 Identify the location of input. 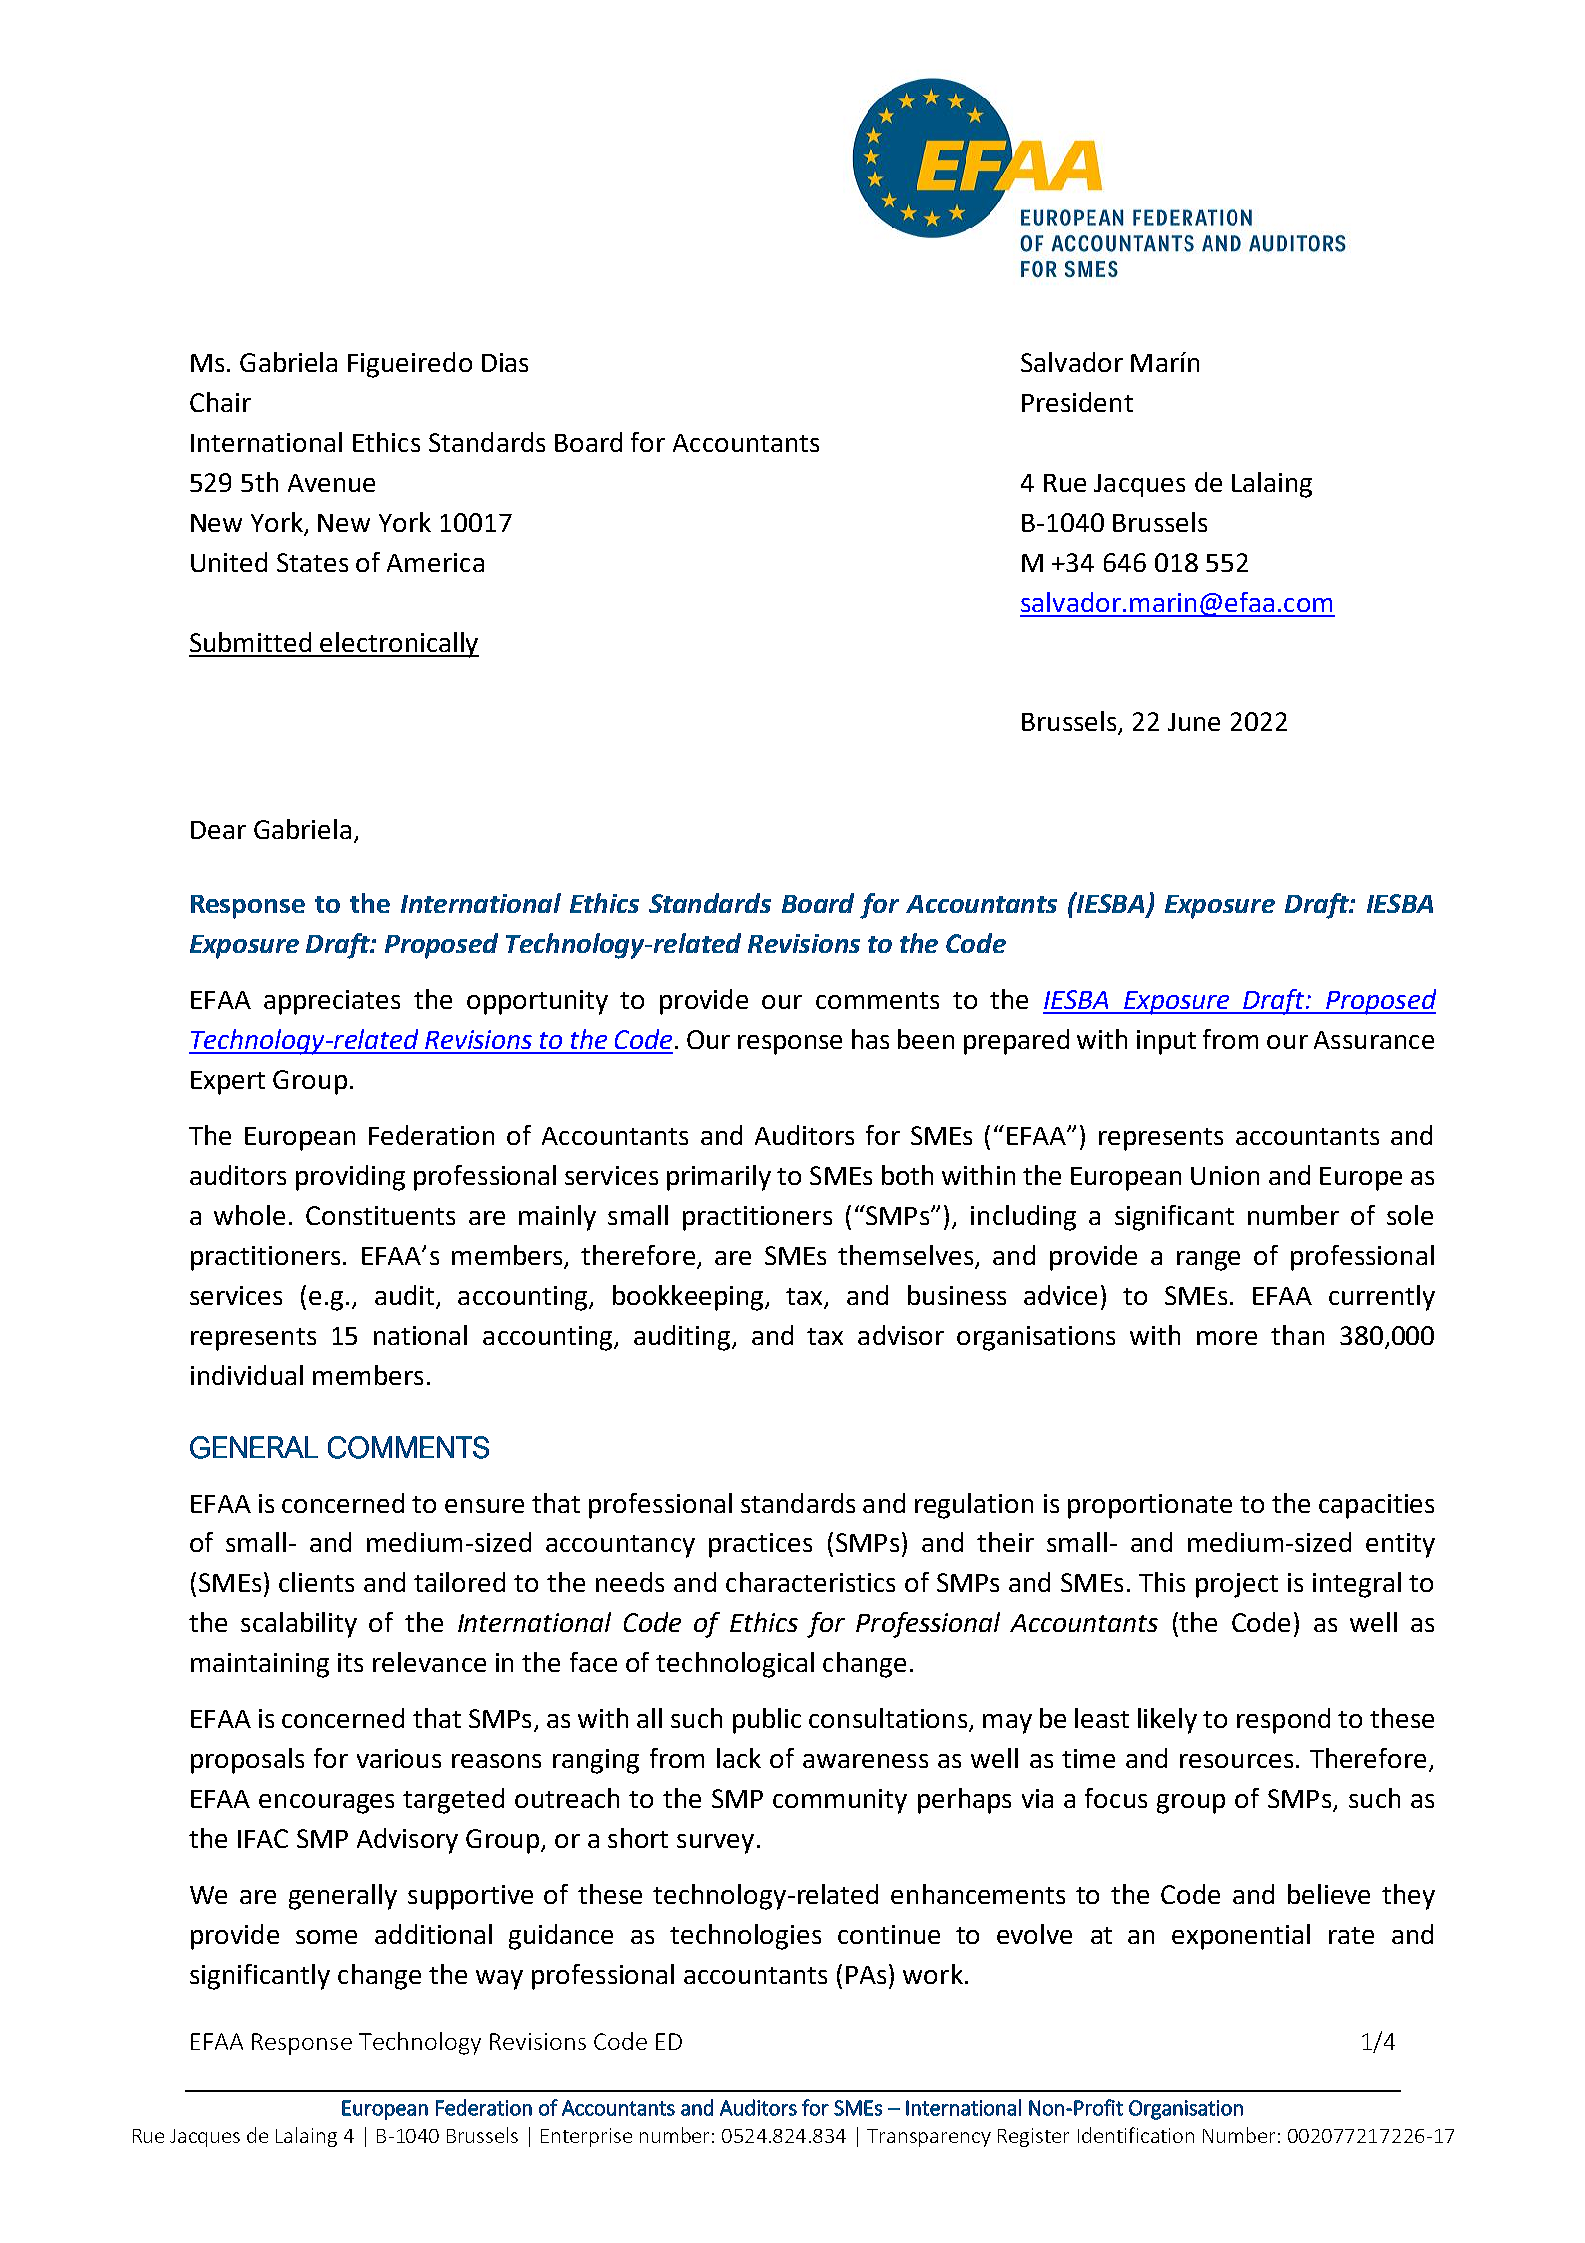
(1166, 1042).
